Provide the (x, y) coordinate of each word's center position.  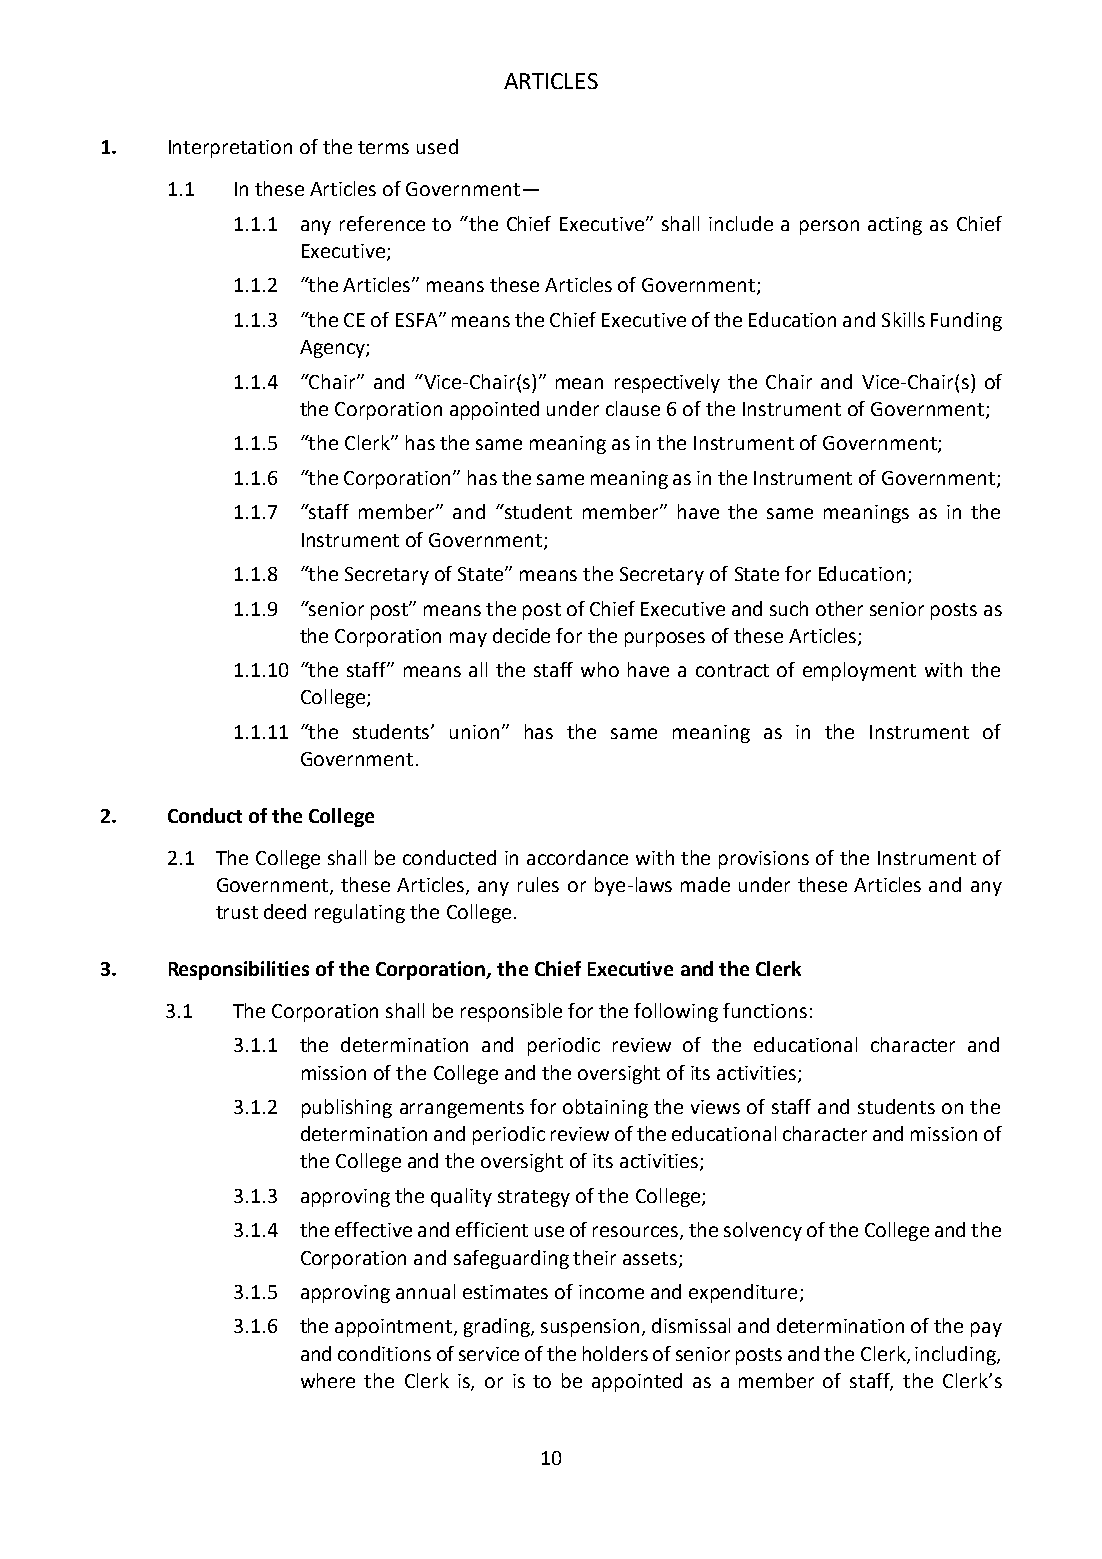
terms (383, 147)
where (328, 1380)
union (474, 732)
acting (895, 226)
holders (615, 1353)
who (600, 669)
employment (859, 671)
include (741, 223)
